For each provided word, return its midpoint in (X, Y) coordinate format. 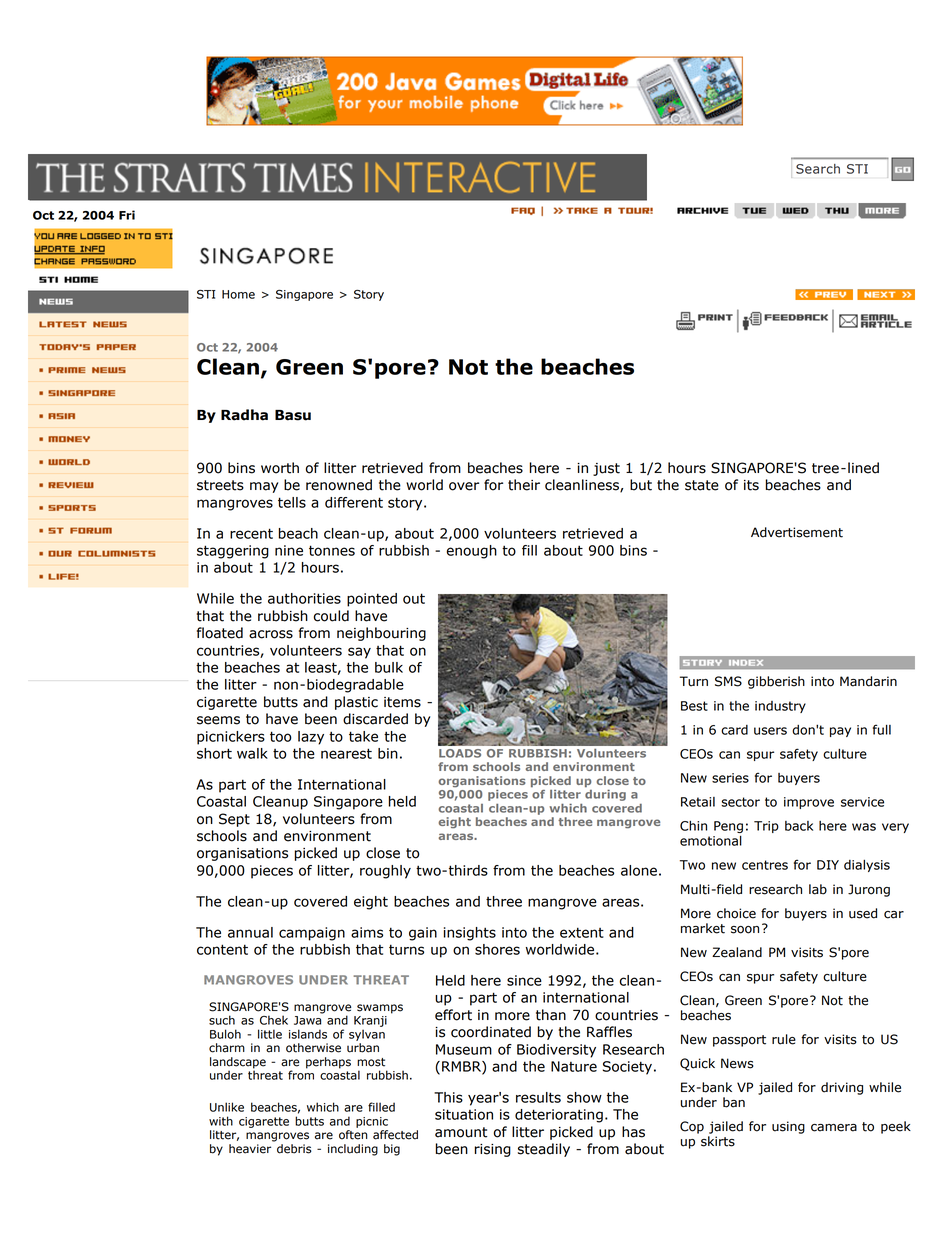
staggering (233, 552)
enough (472, 552)
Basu (293, 415)
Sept (234, 820)
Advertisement (797, 532)
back (799, 826)
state (702, 485)
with (221, 1121)
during (605, 794)
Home (238, 294)
